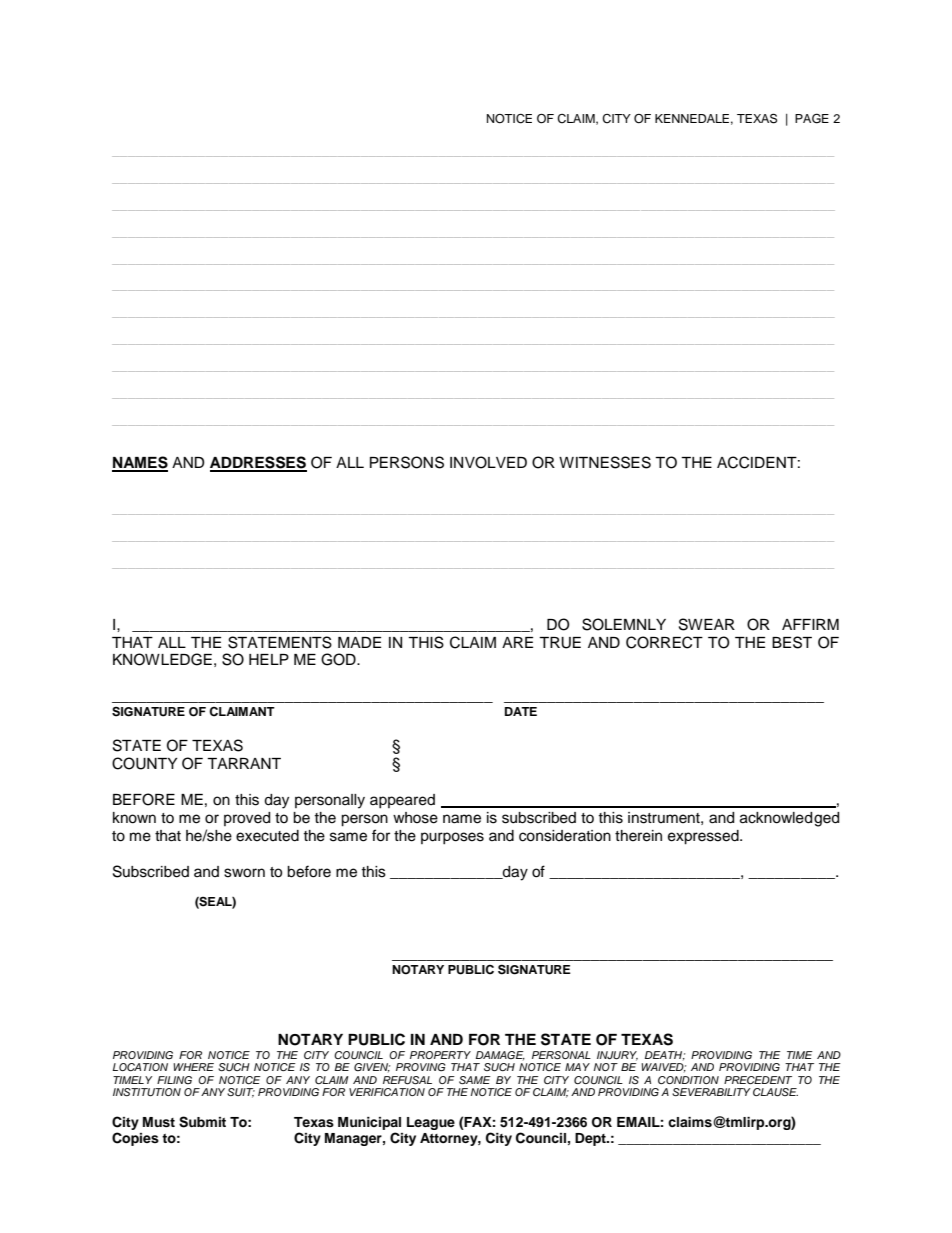  What do you see at coordinates (488, 462) in the image?
I see `INVOLVED` at bounding box center [488, 462].
